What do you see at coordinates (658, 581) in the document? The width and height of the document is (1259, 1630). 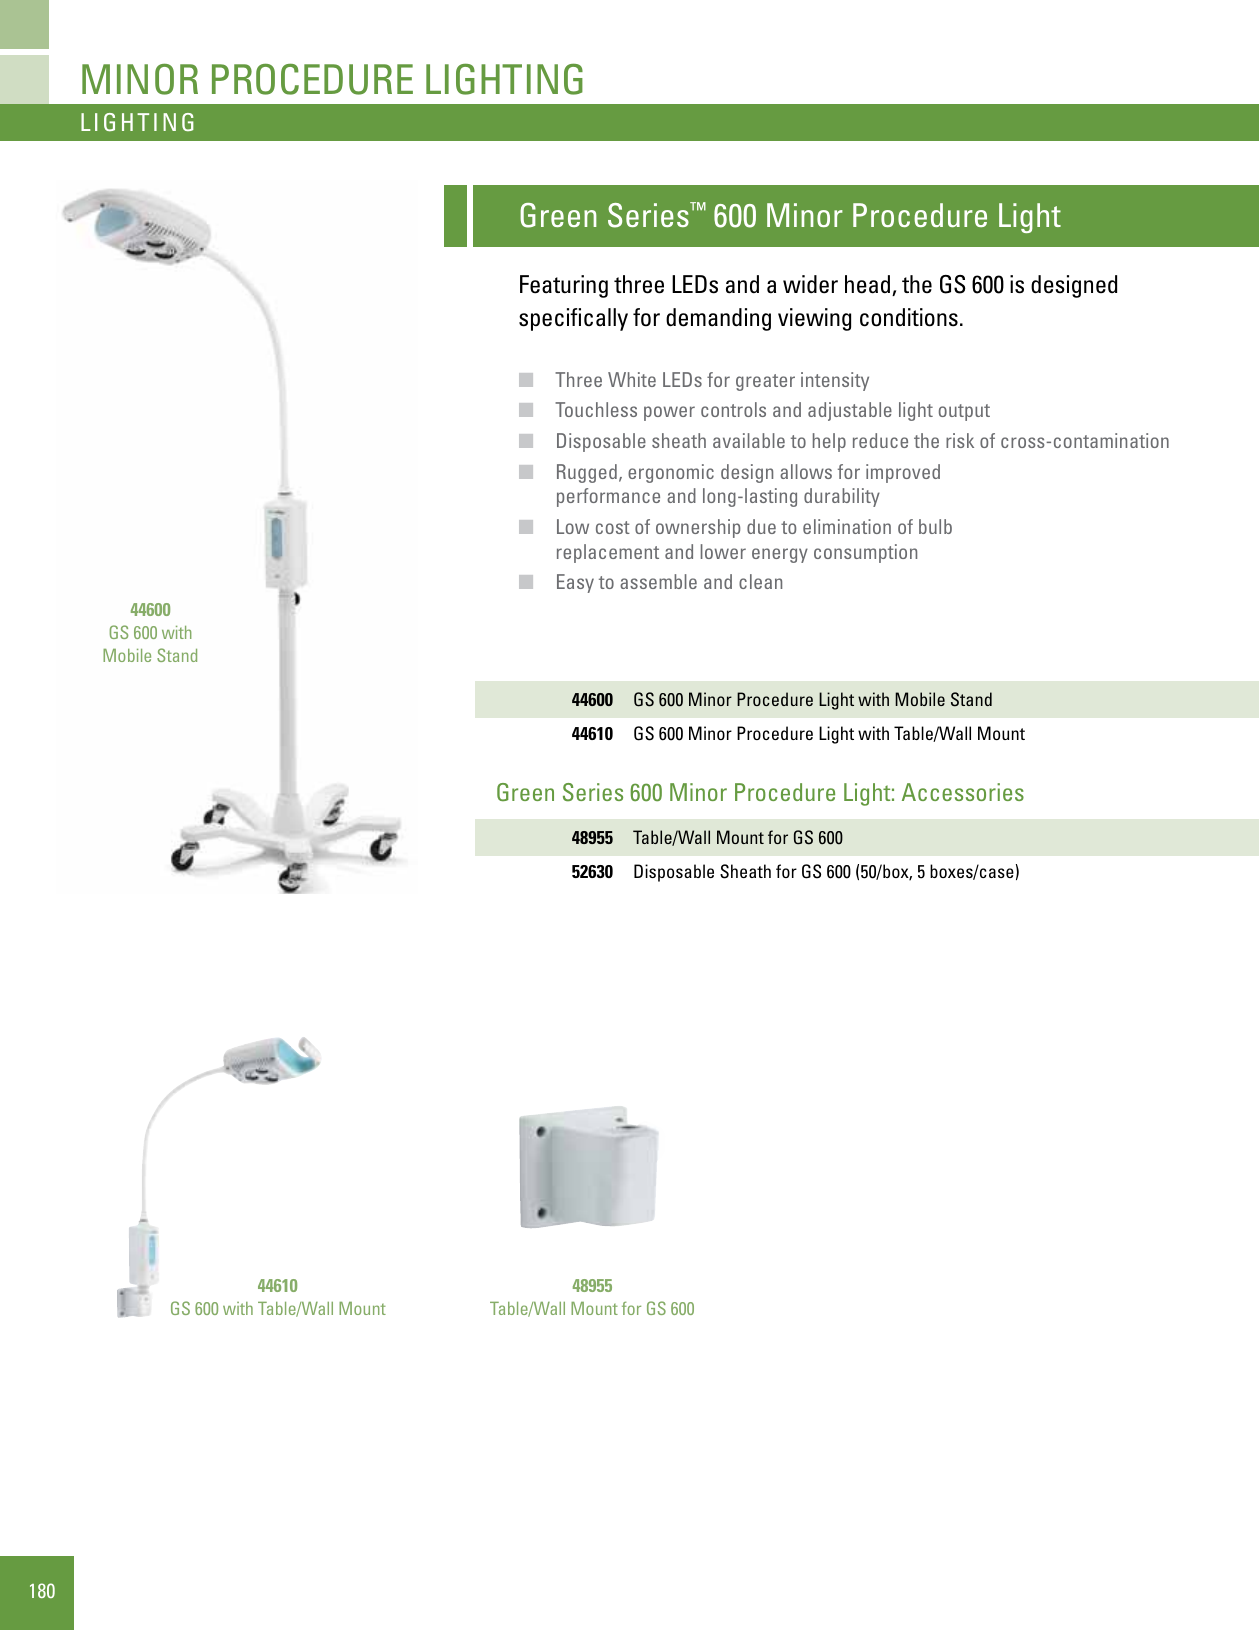 I see `assemble` at bounding box center [658, 581].
